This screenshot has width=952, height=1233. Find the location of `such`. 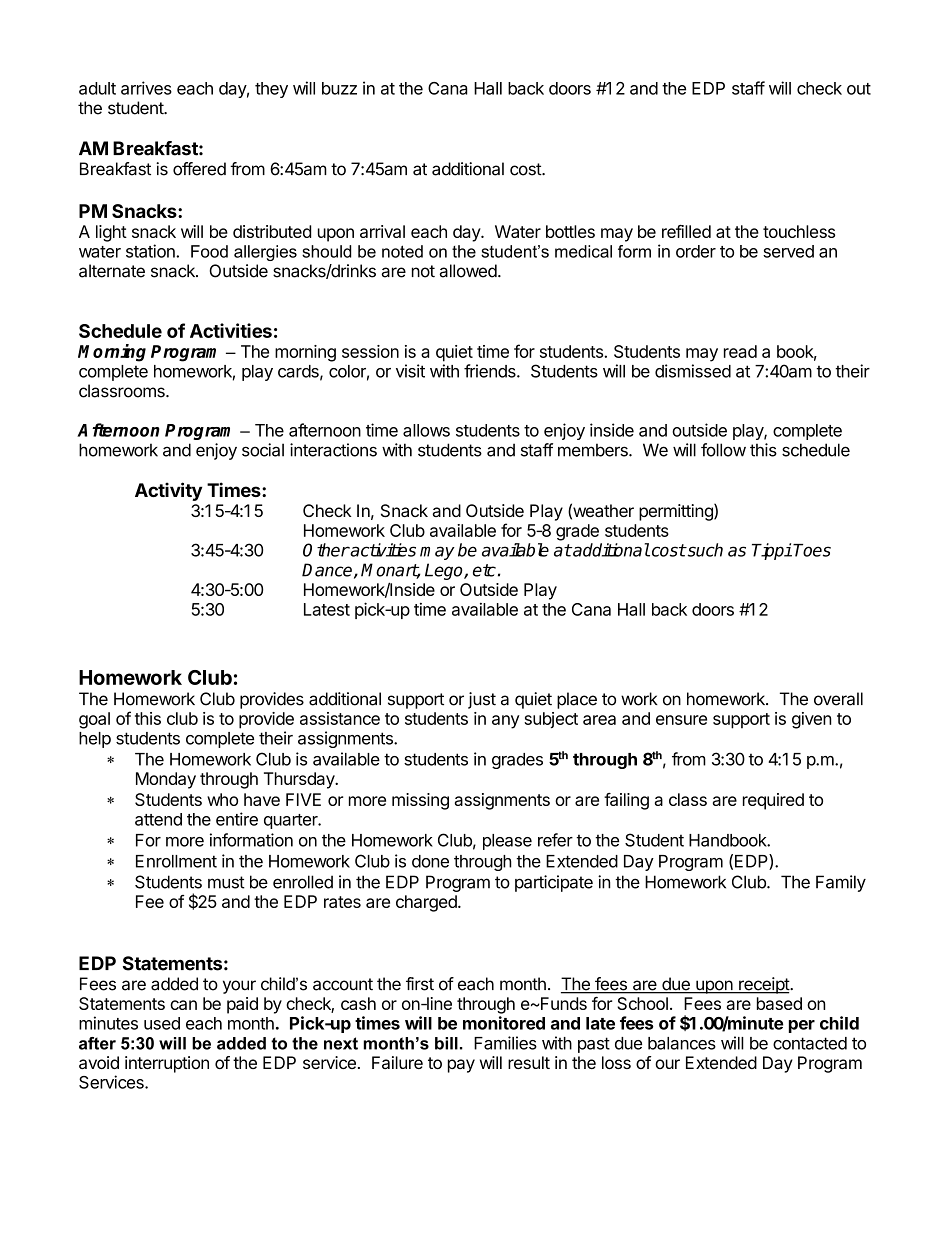

such is located at coordinates (704, 550).
